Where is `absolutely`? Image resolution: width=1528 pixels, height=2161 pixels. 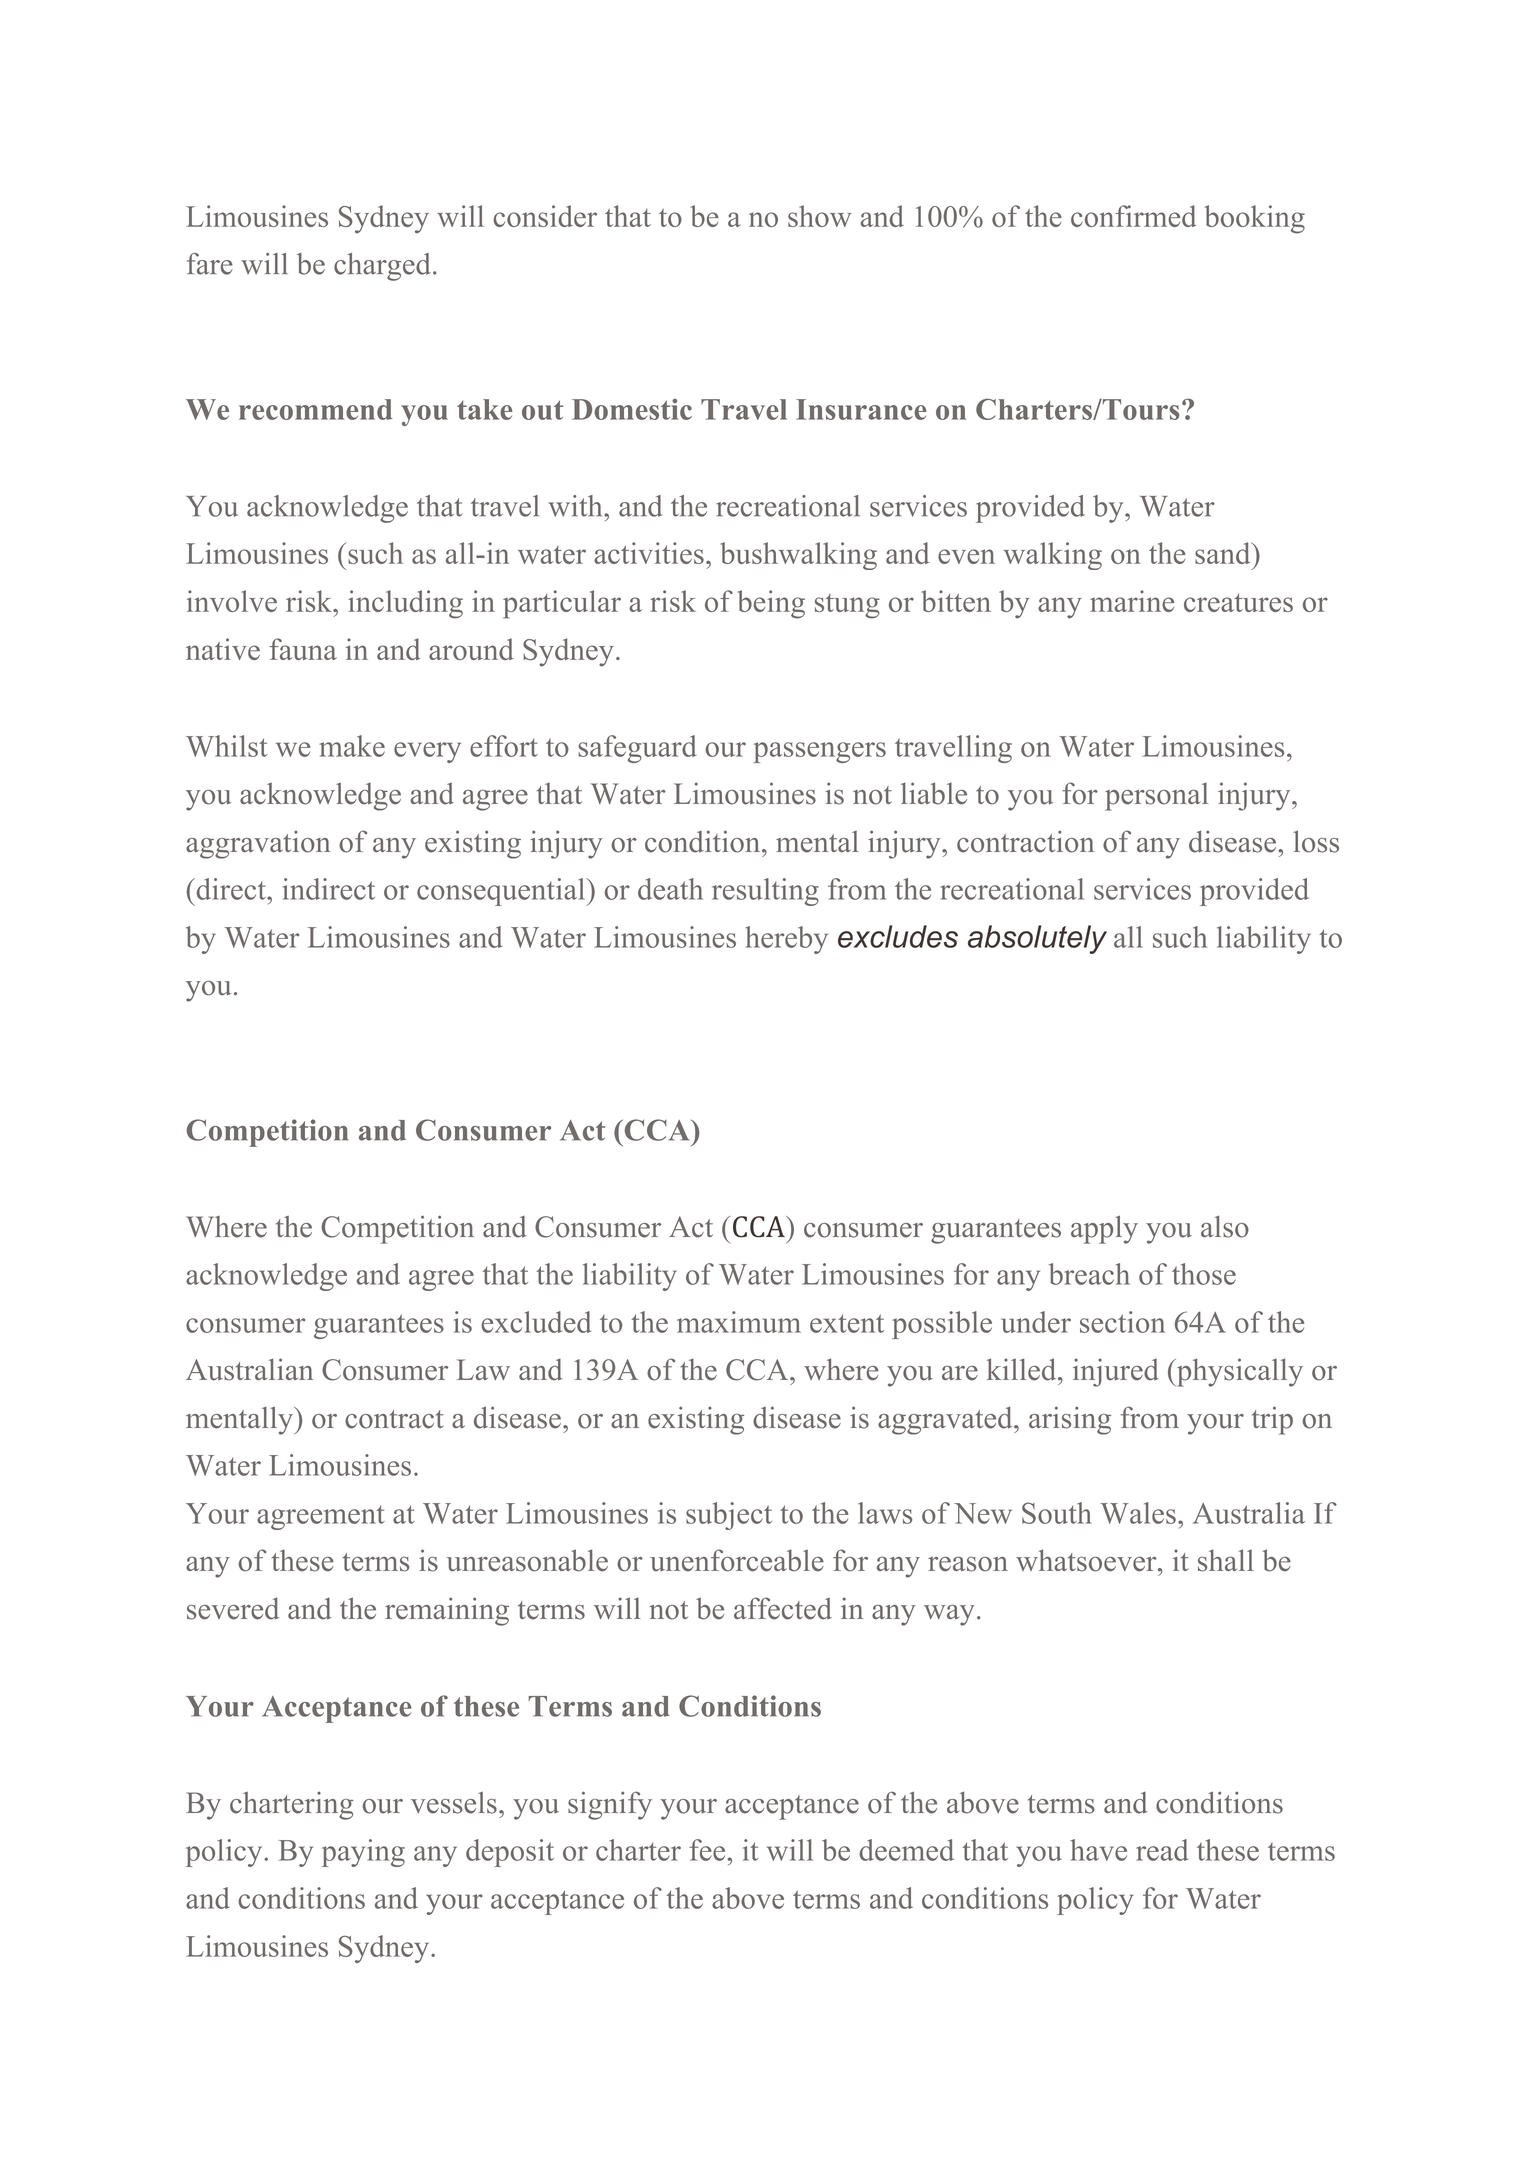 absolutely is located at coordinates (1037, 939).
